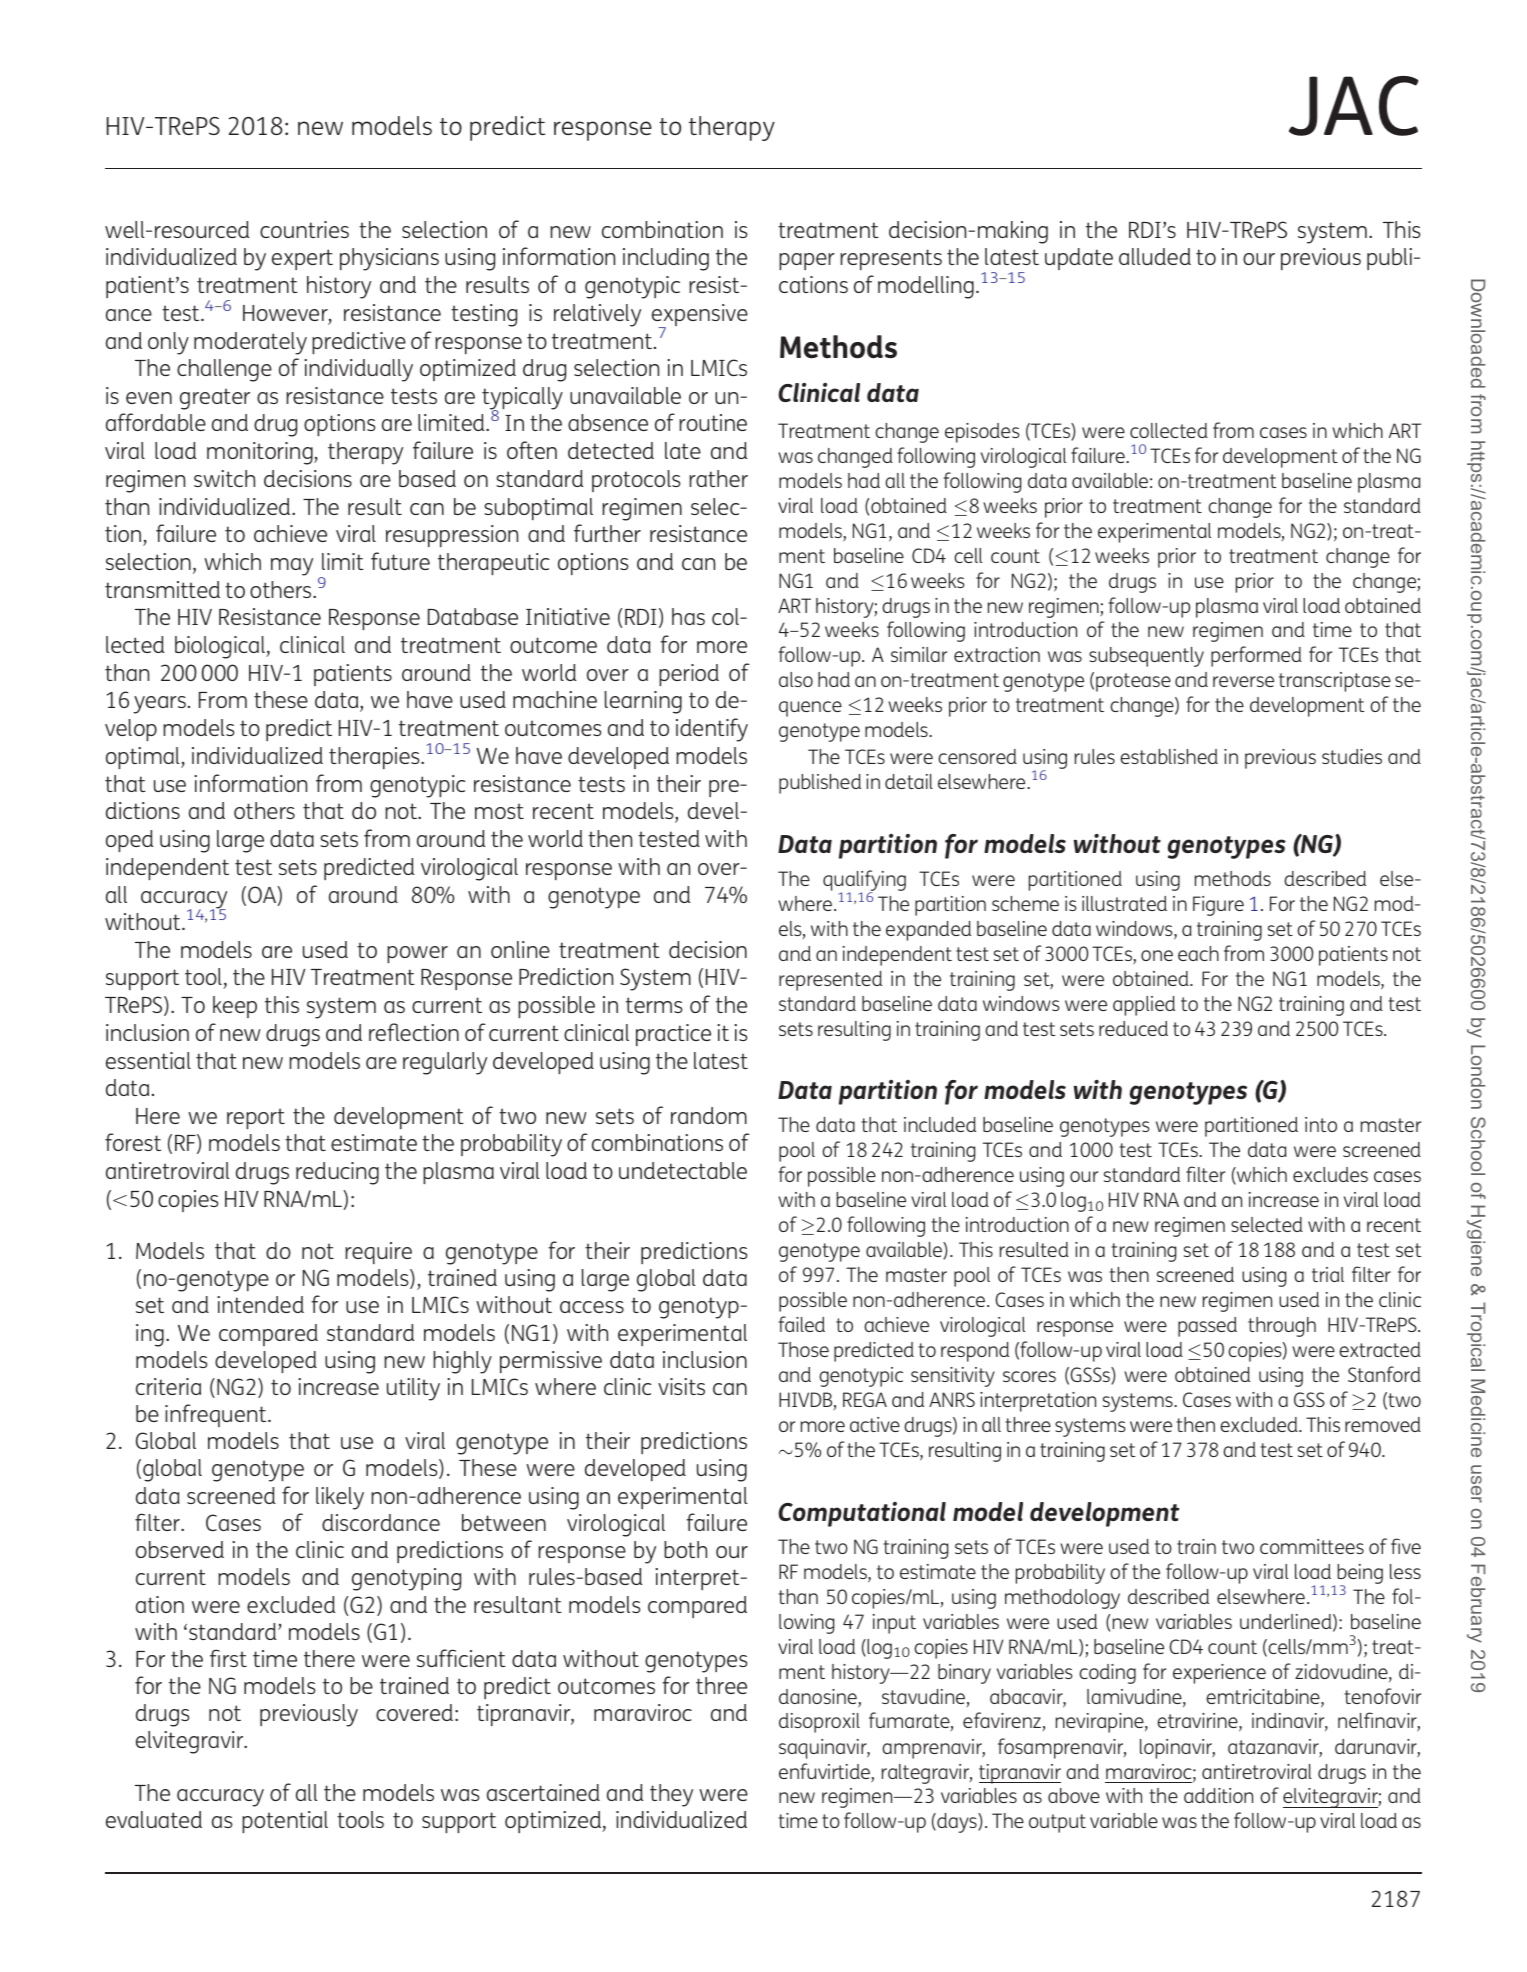 The height and width of the screenshot is (1972, 1527). I want to click on potential, so click(285, 1822).
